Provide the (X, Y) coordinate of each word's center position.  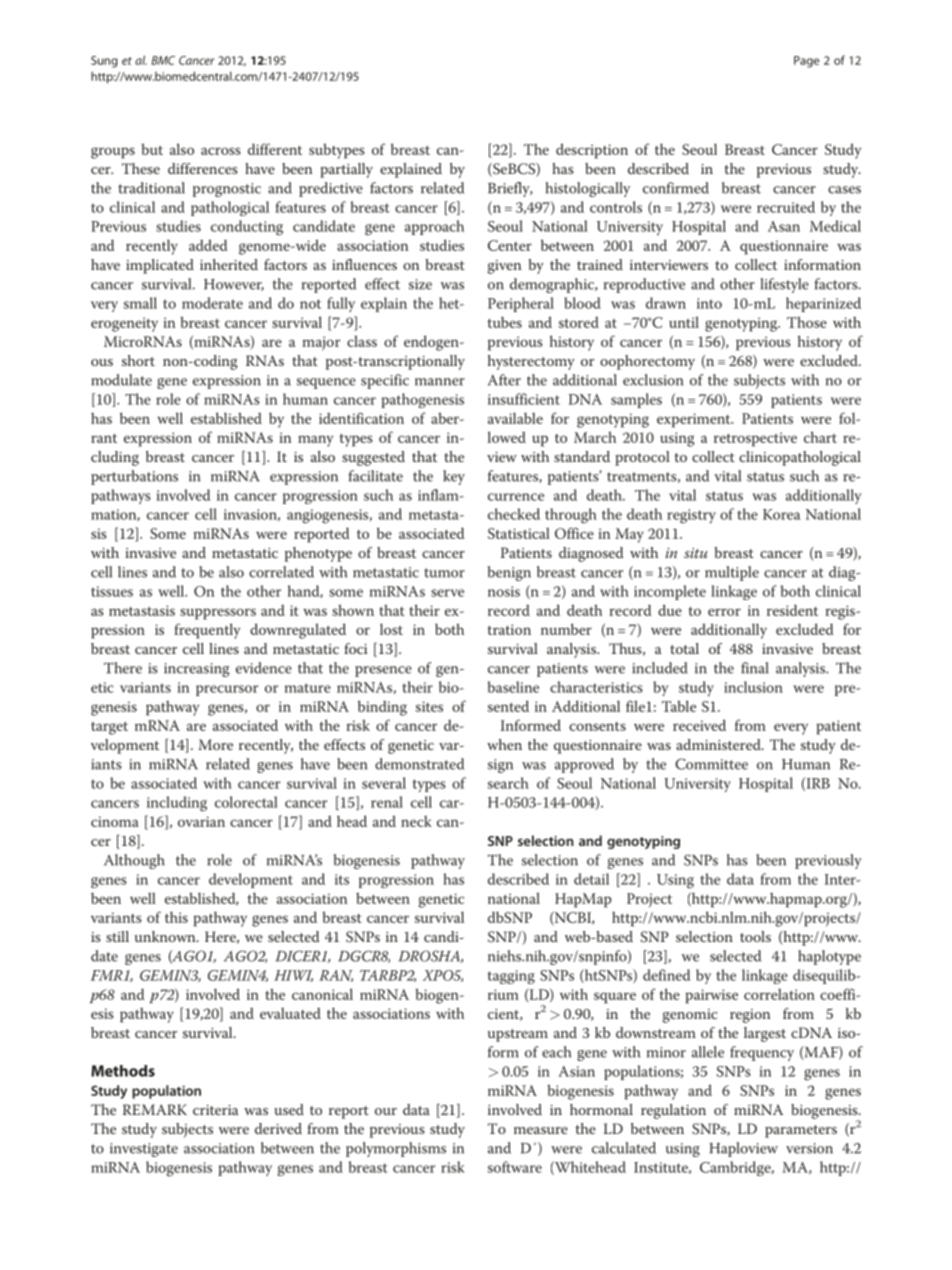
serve (447, 593)
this (176, 917)
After (504, 380)
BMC (163, 60)
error (724, 612)
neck (416, 821)
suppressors (218, 614)
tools (755, 936)
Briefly (510, 189)
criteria (215, 1110)
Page (806, 62)
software (515, 1167)
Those (807, 322)
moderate (212, 303)
